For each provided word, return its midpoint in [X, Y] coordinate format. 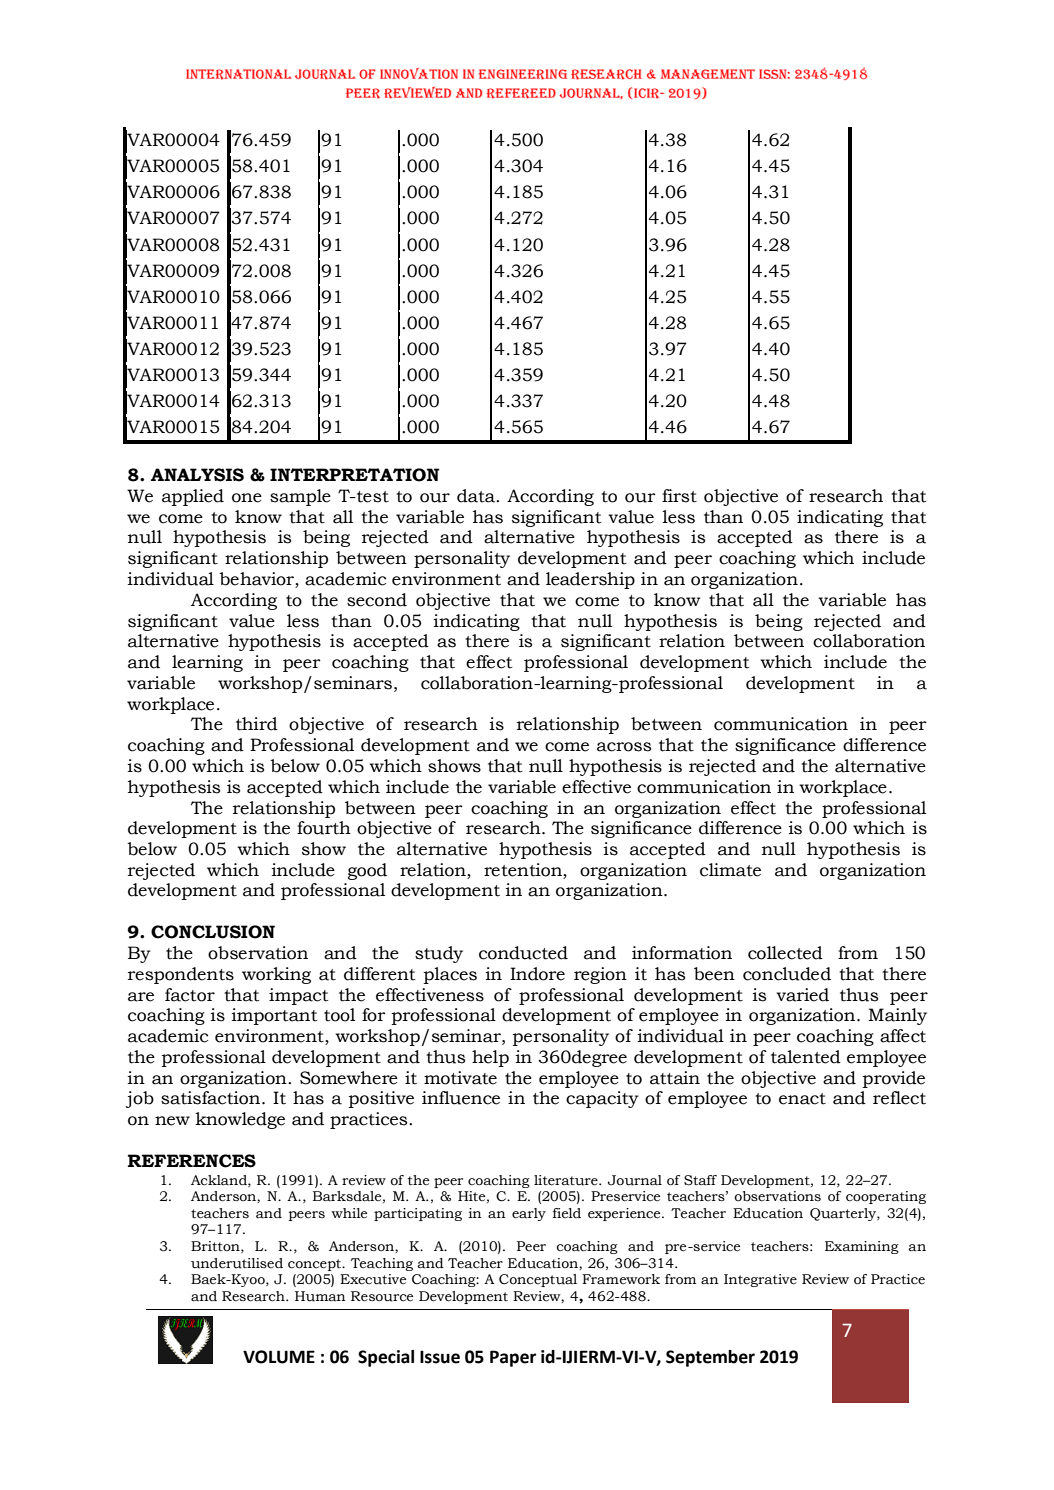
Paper [513, 1358]
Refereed [521, 93]
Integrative [760, 1280]
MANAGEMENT [708, 74]
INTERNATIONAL [239, 74]
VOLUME [279, 1357]
